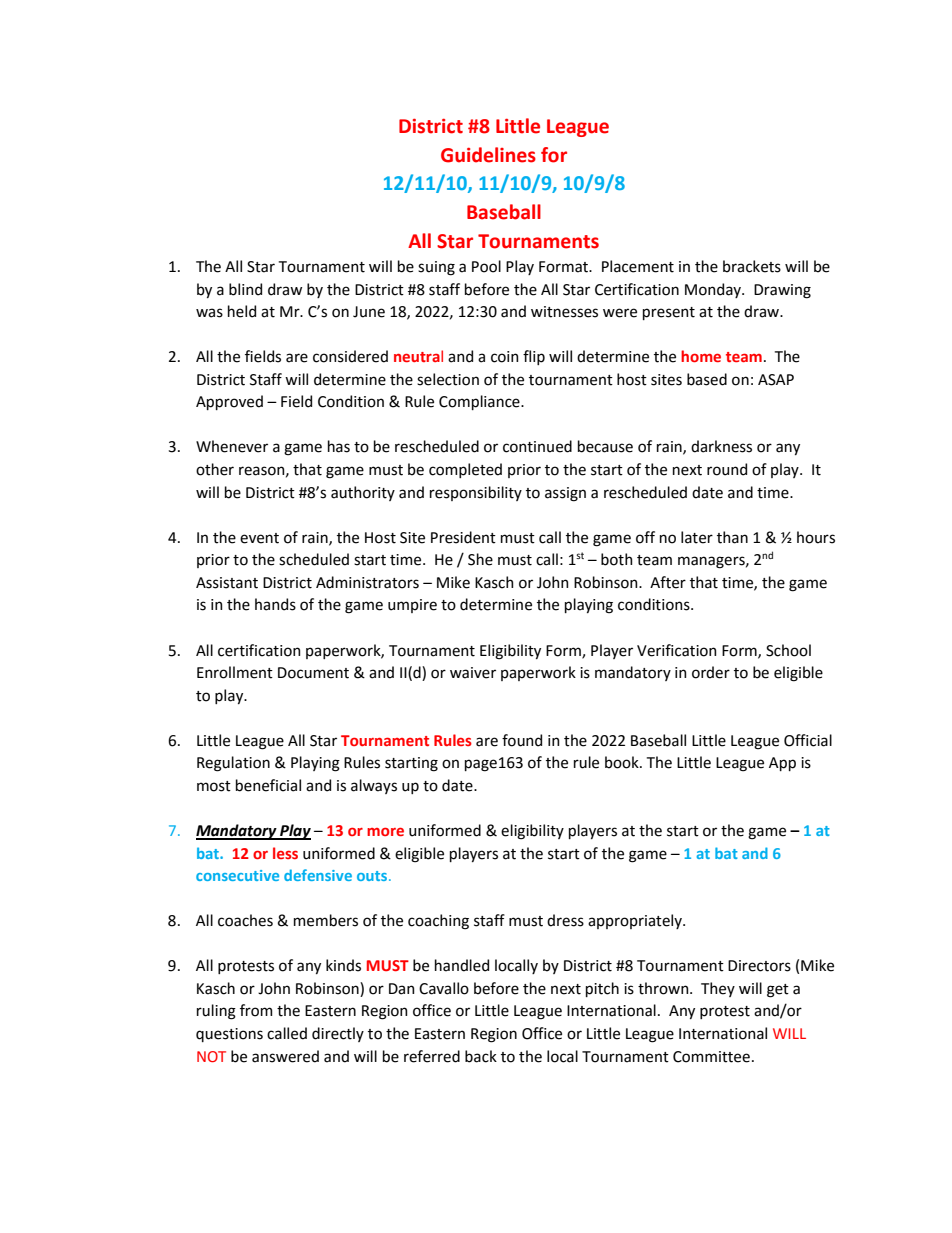 The image size is (952, 1233). What do you see at coordinates (488, 155) in the screenshot?
I see `Guidelines` at bounding box center [488, 155].
